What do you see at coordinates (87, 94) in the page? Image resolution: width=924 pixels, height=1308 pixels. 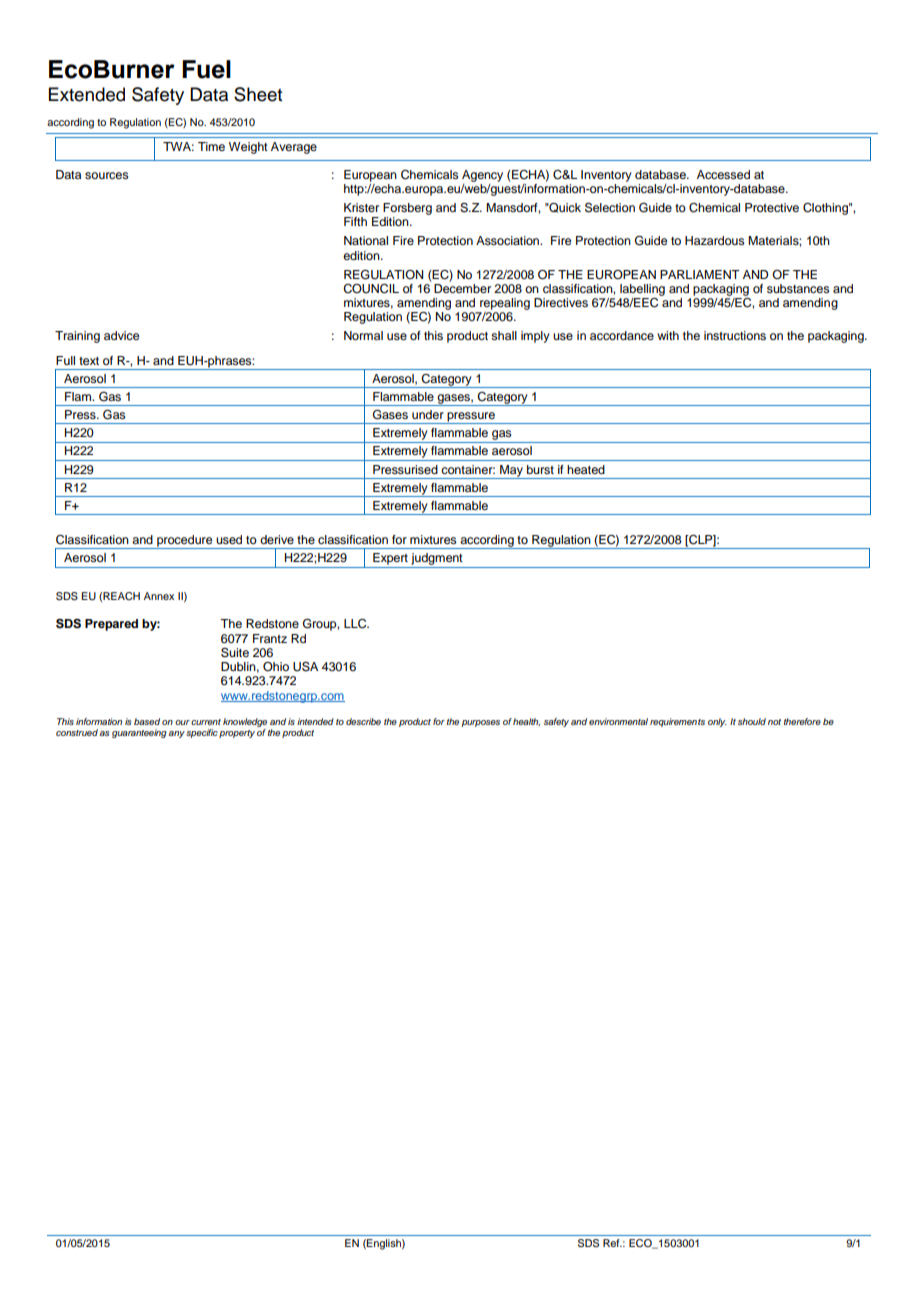 I see `Extended` at bounding box center [87, 94].
